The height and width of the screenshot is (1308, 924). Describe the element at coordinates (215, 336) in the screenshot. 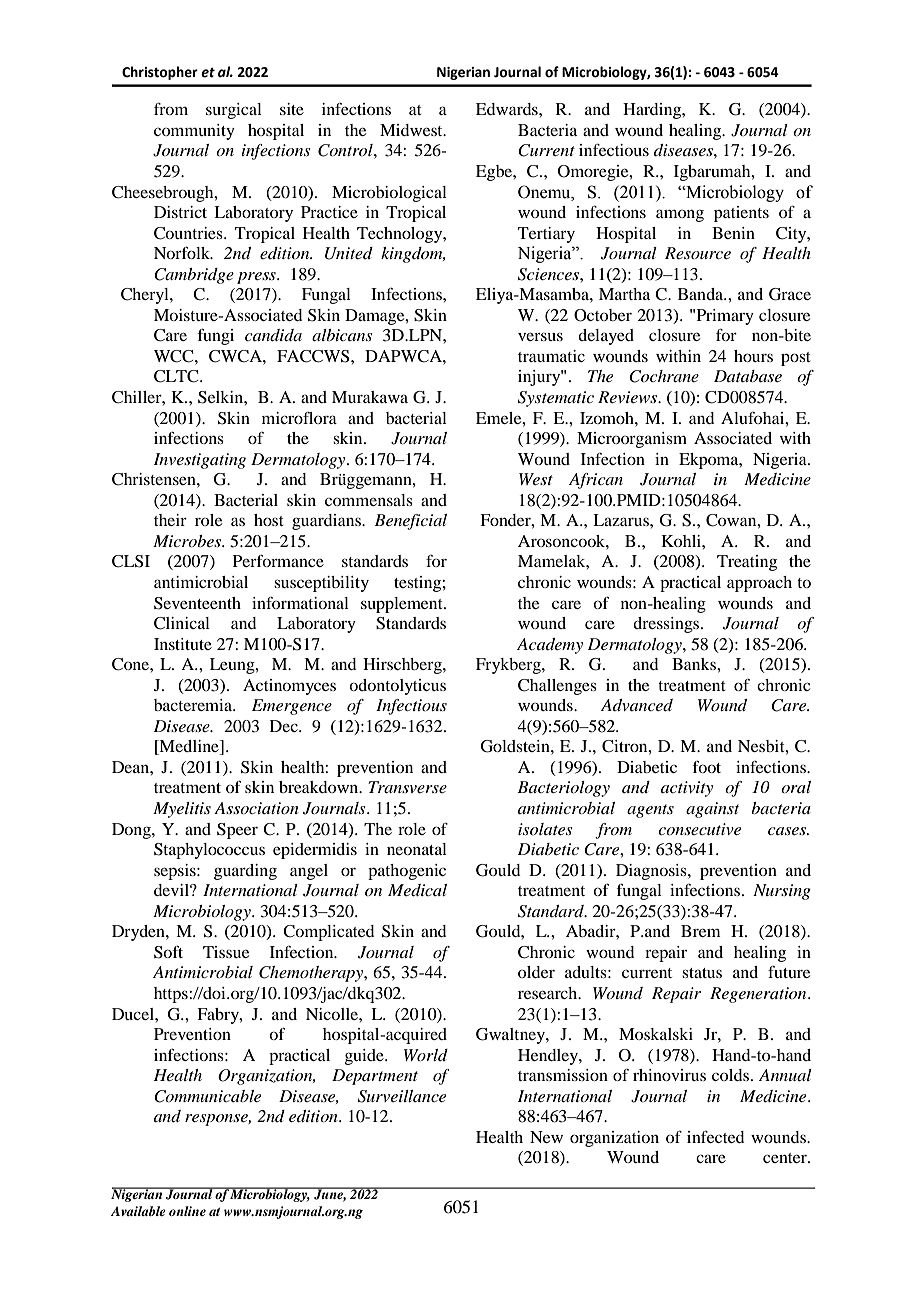

I see `fungi` at that location.
